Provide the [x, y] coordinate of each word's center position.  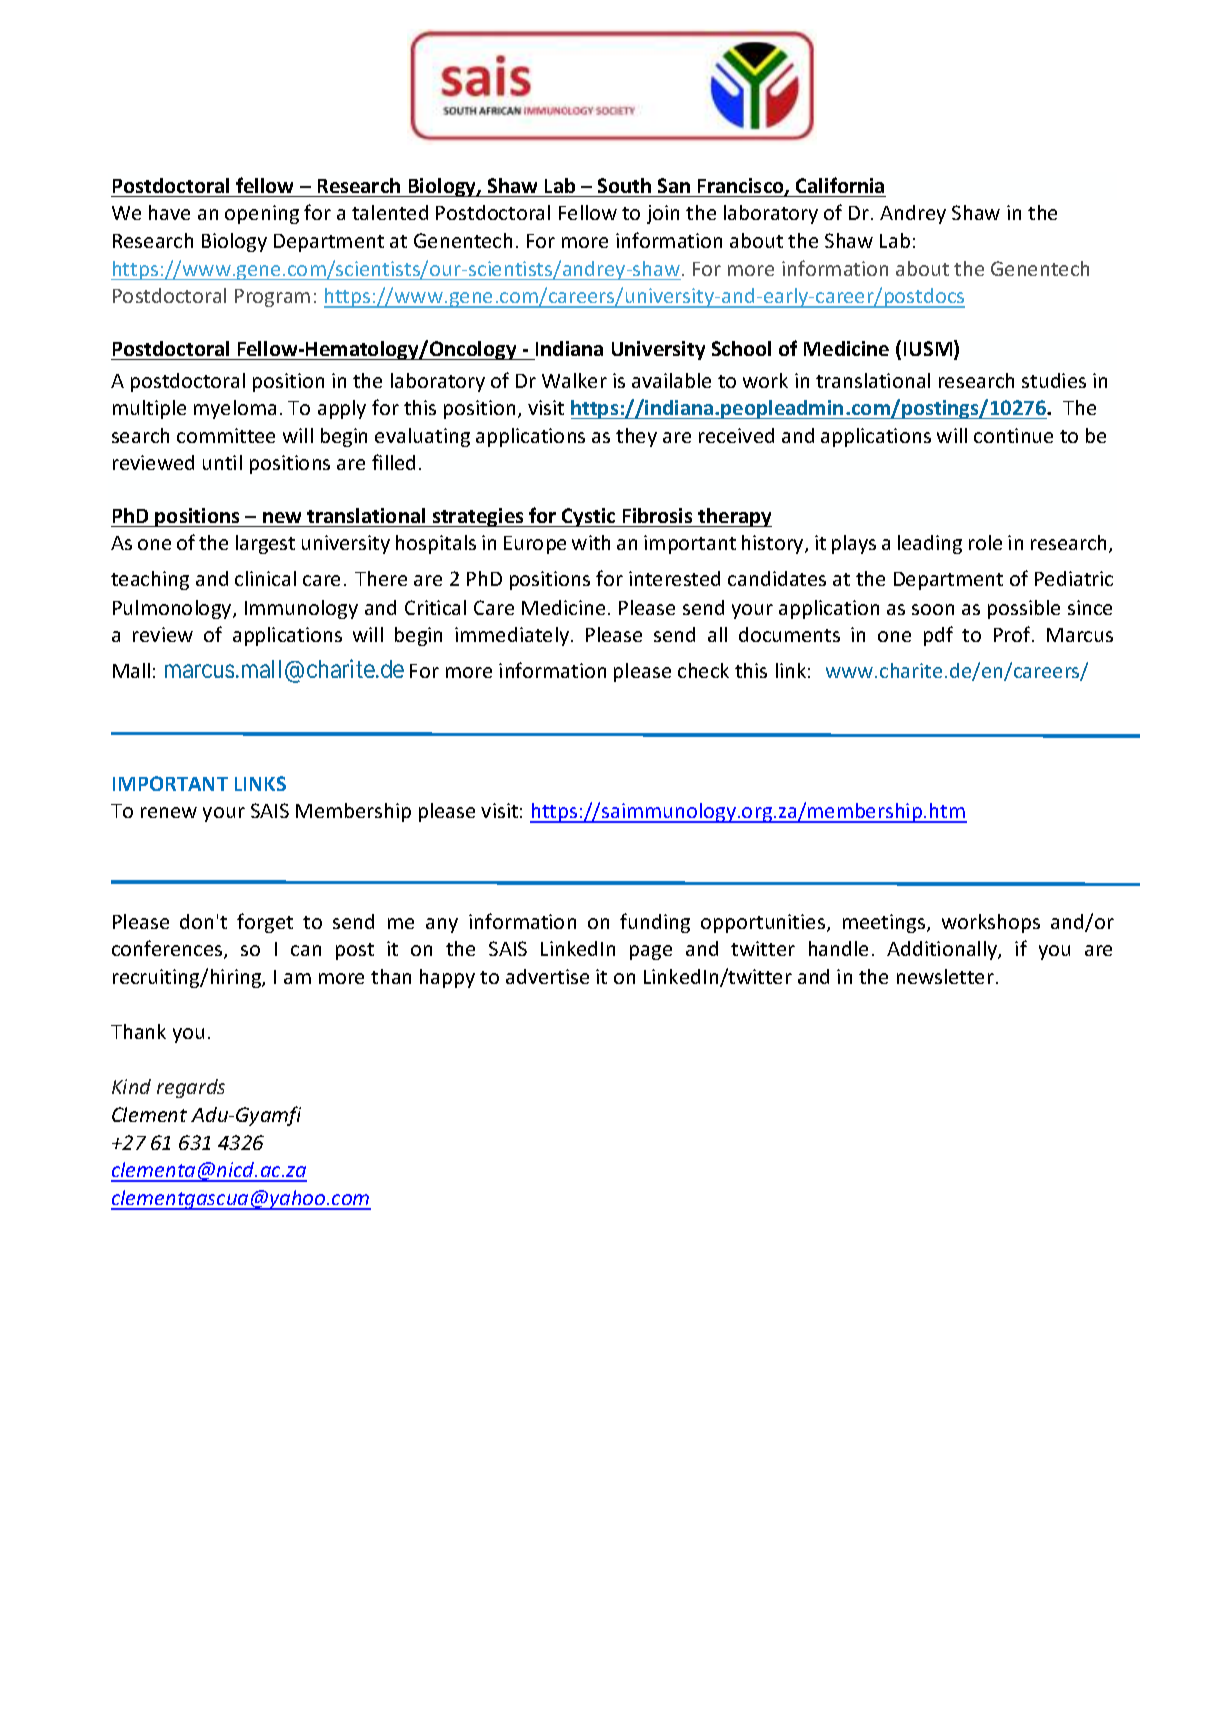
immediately [512, 636]
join [663, 214]
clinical [265, 578]
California [840, 185]
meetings [885, 923]
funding [655, 923]
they [636, 437]
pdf [938, 636]
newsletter [945, 976]
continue [1013, 435]
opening [262, 214]
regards [191, 1088]
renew [169, 812]
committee [226, 435]
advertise [547, 976]
